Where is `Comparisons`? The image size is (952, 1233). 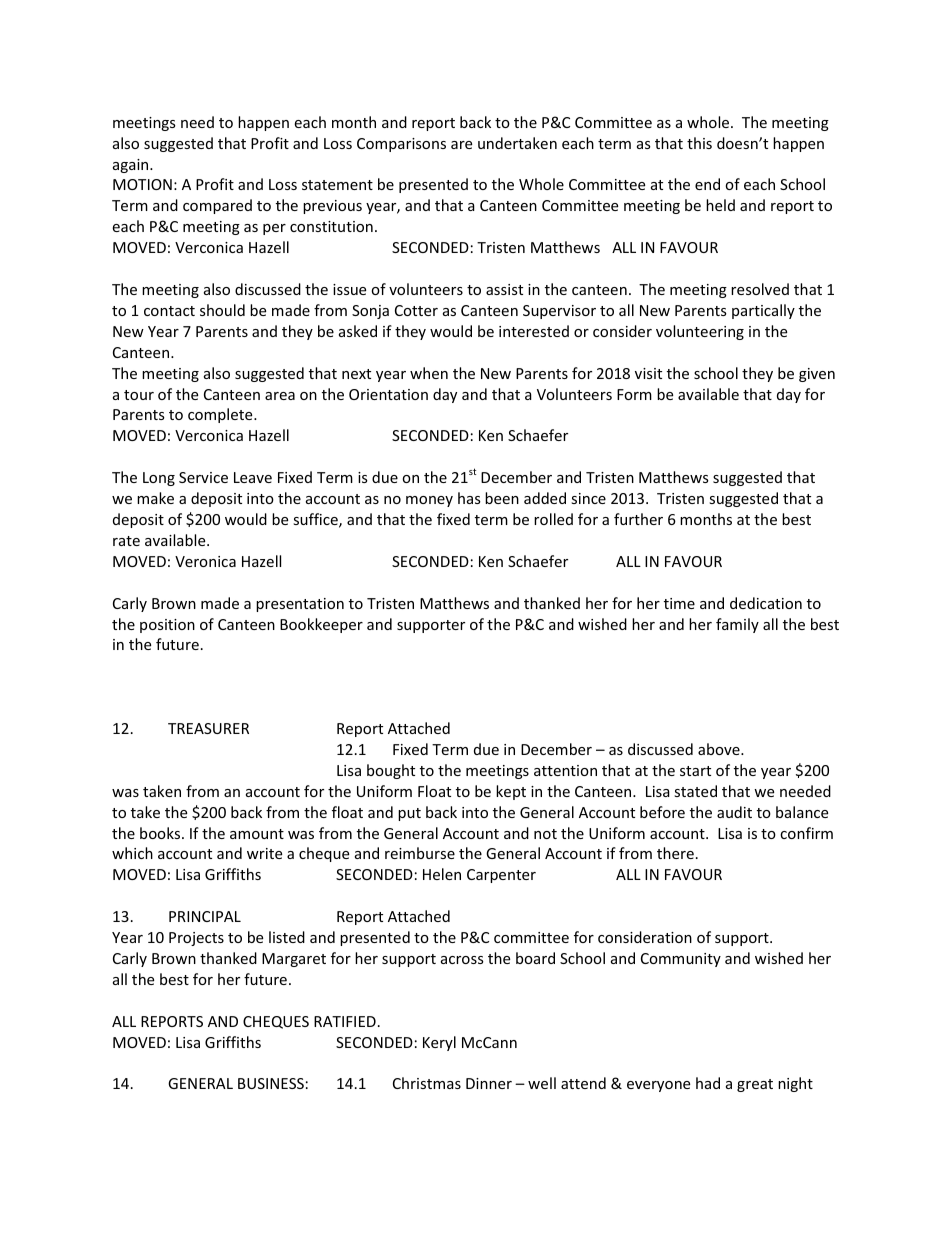
Comparisons is located at coordinates (401, 145).
